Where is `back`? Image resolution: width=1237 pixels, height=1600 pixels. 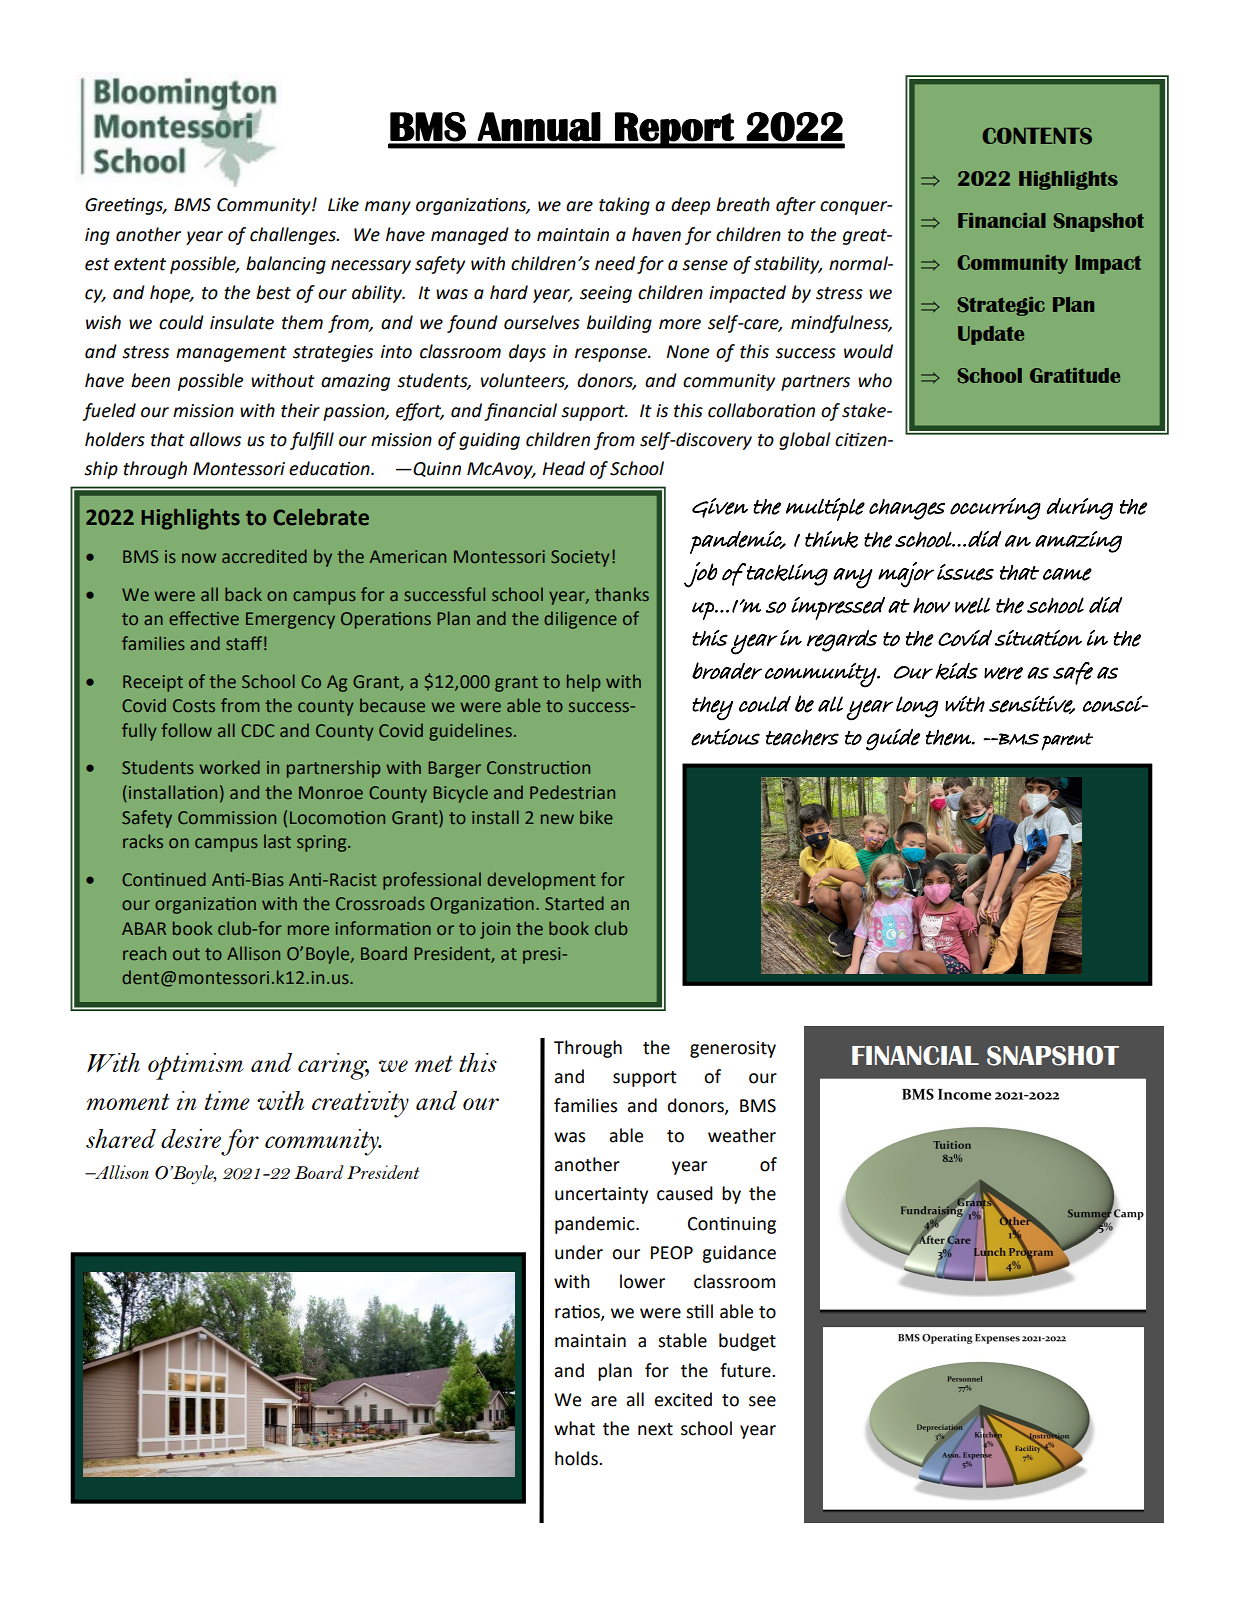 back is located at coordinates (243, 594).
